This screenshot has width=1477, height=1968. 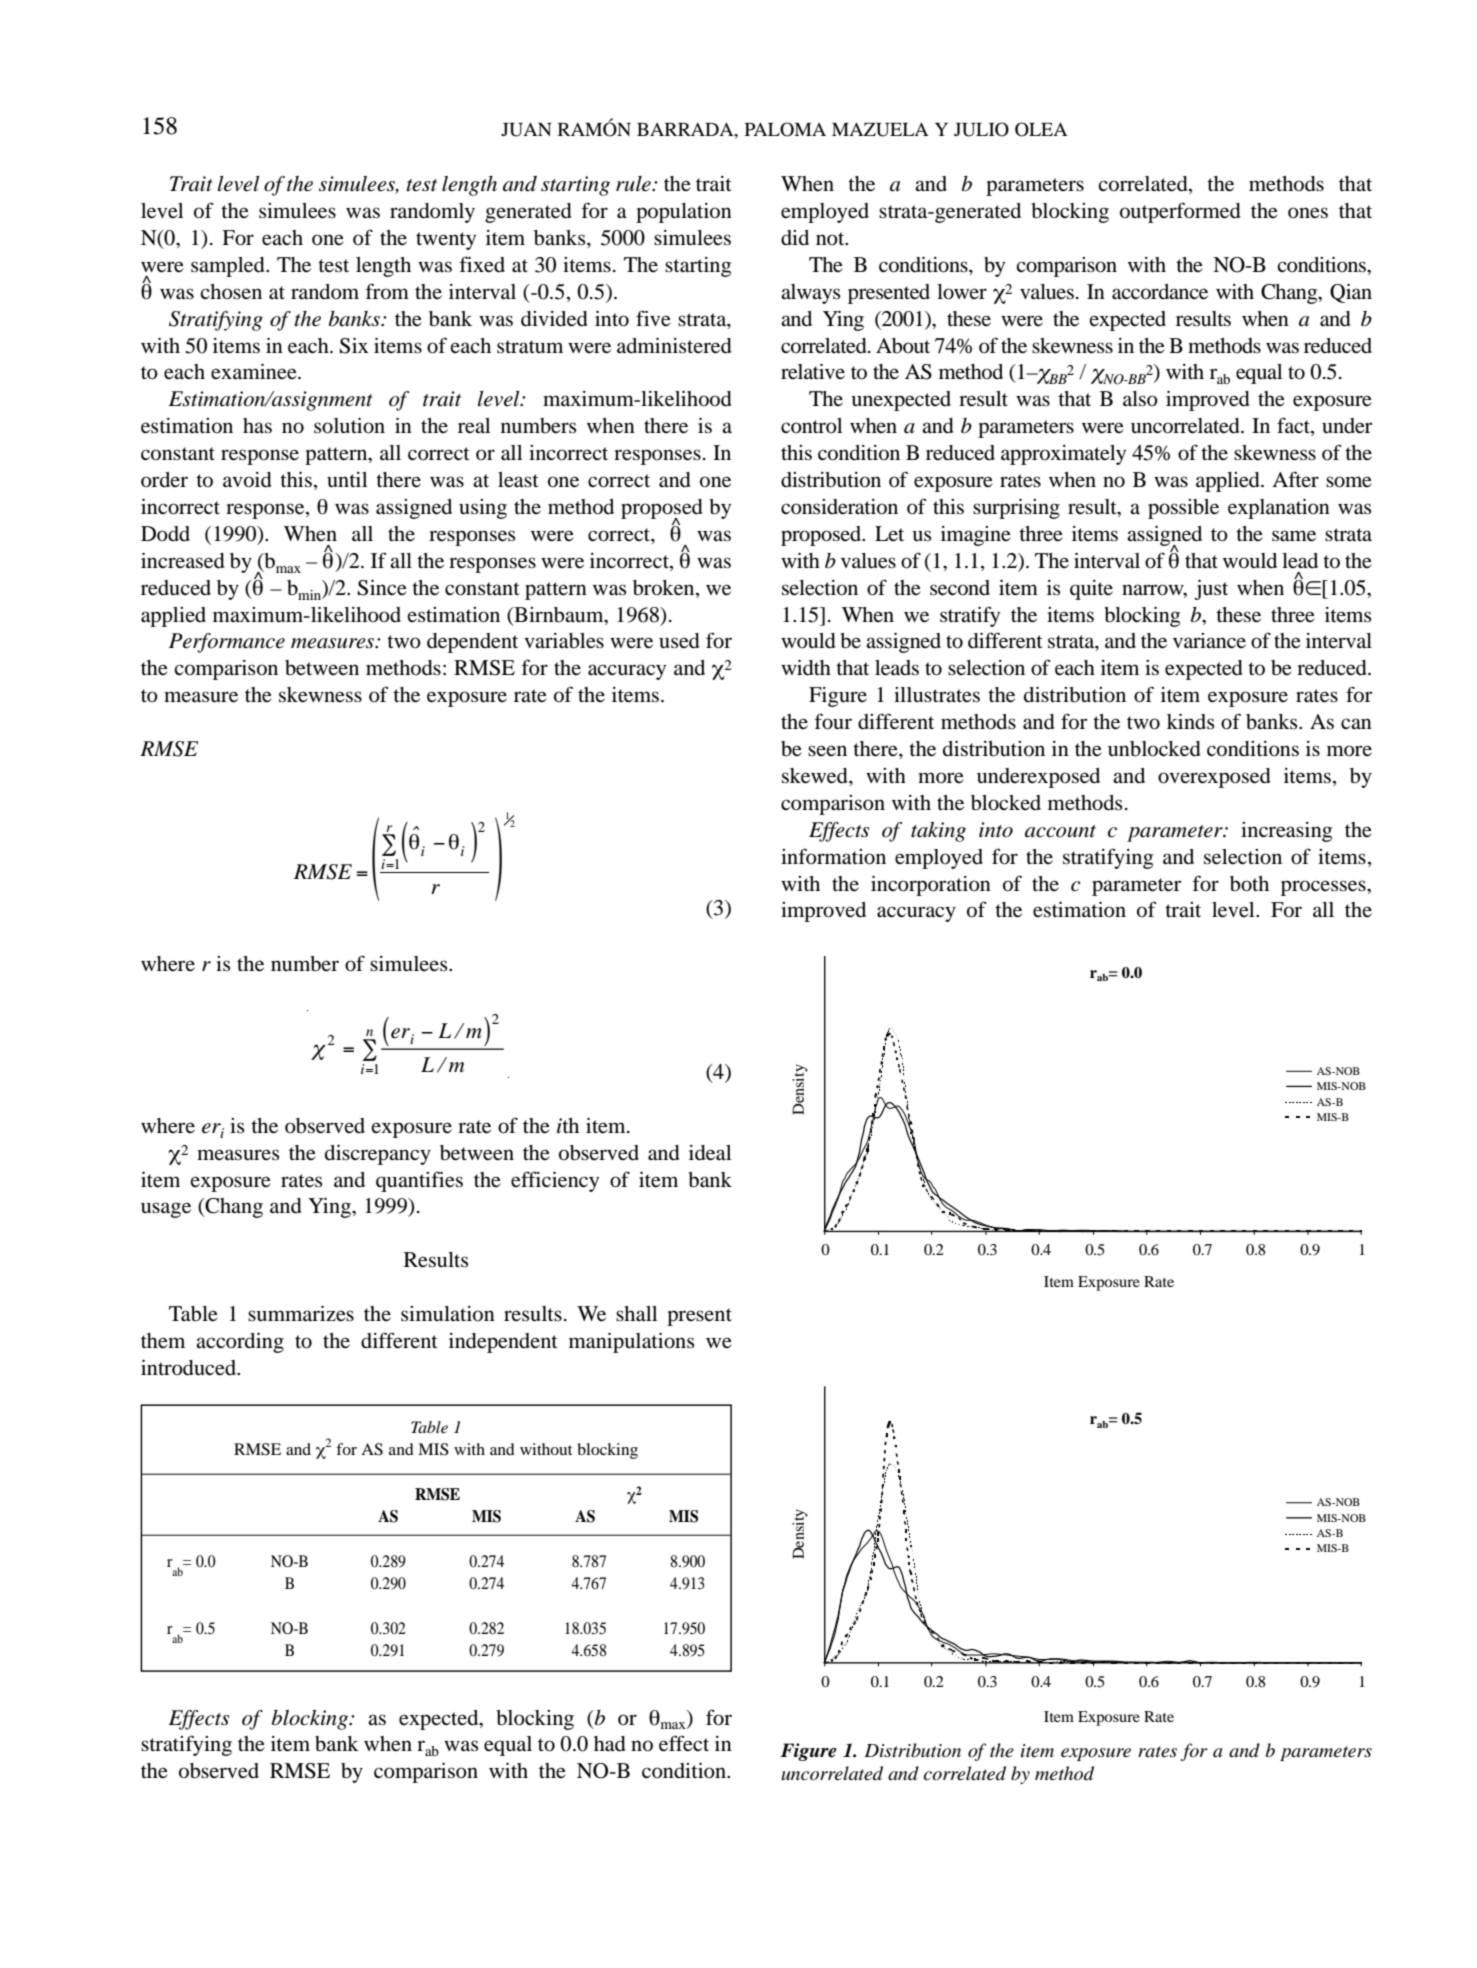 I want to click on sampled, so click(x=229, y=267).
